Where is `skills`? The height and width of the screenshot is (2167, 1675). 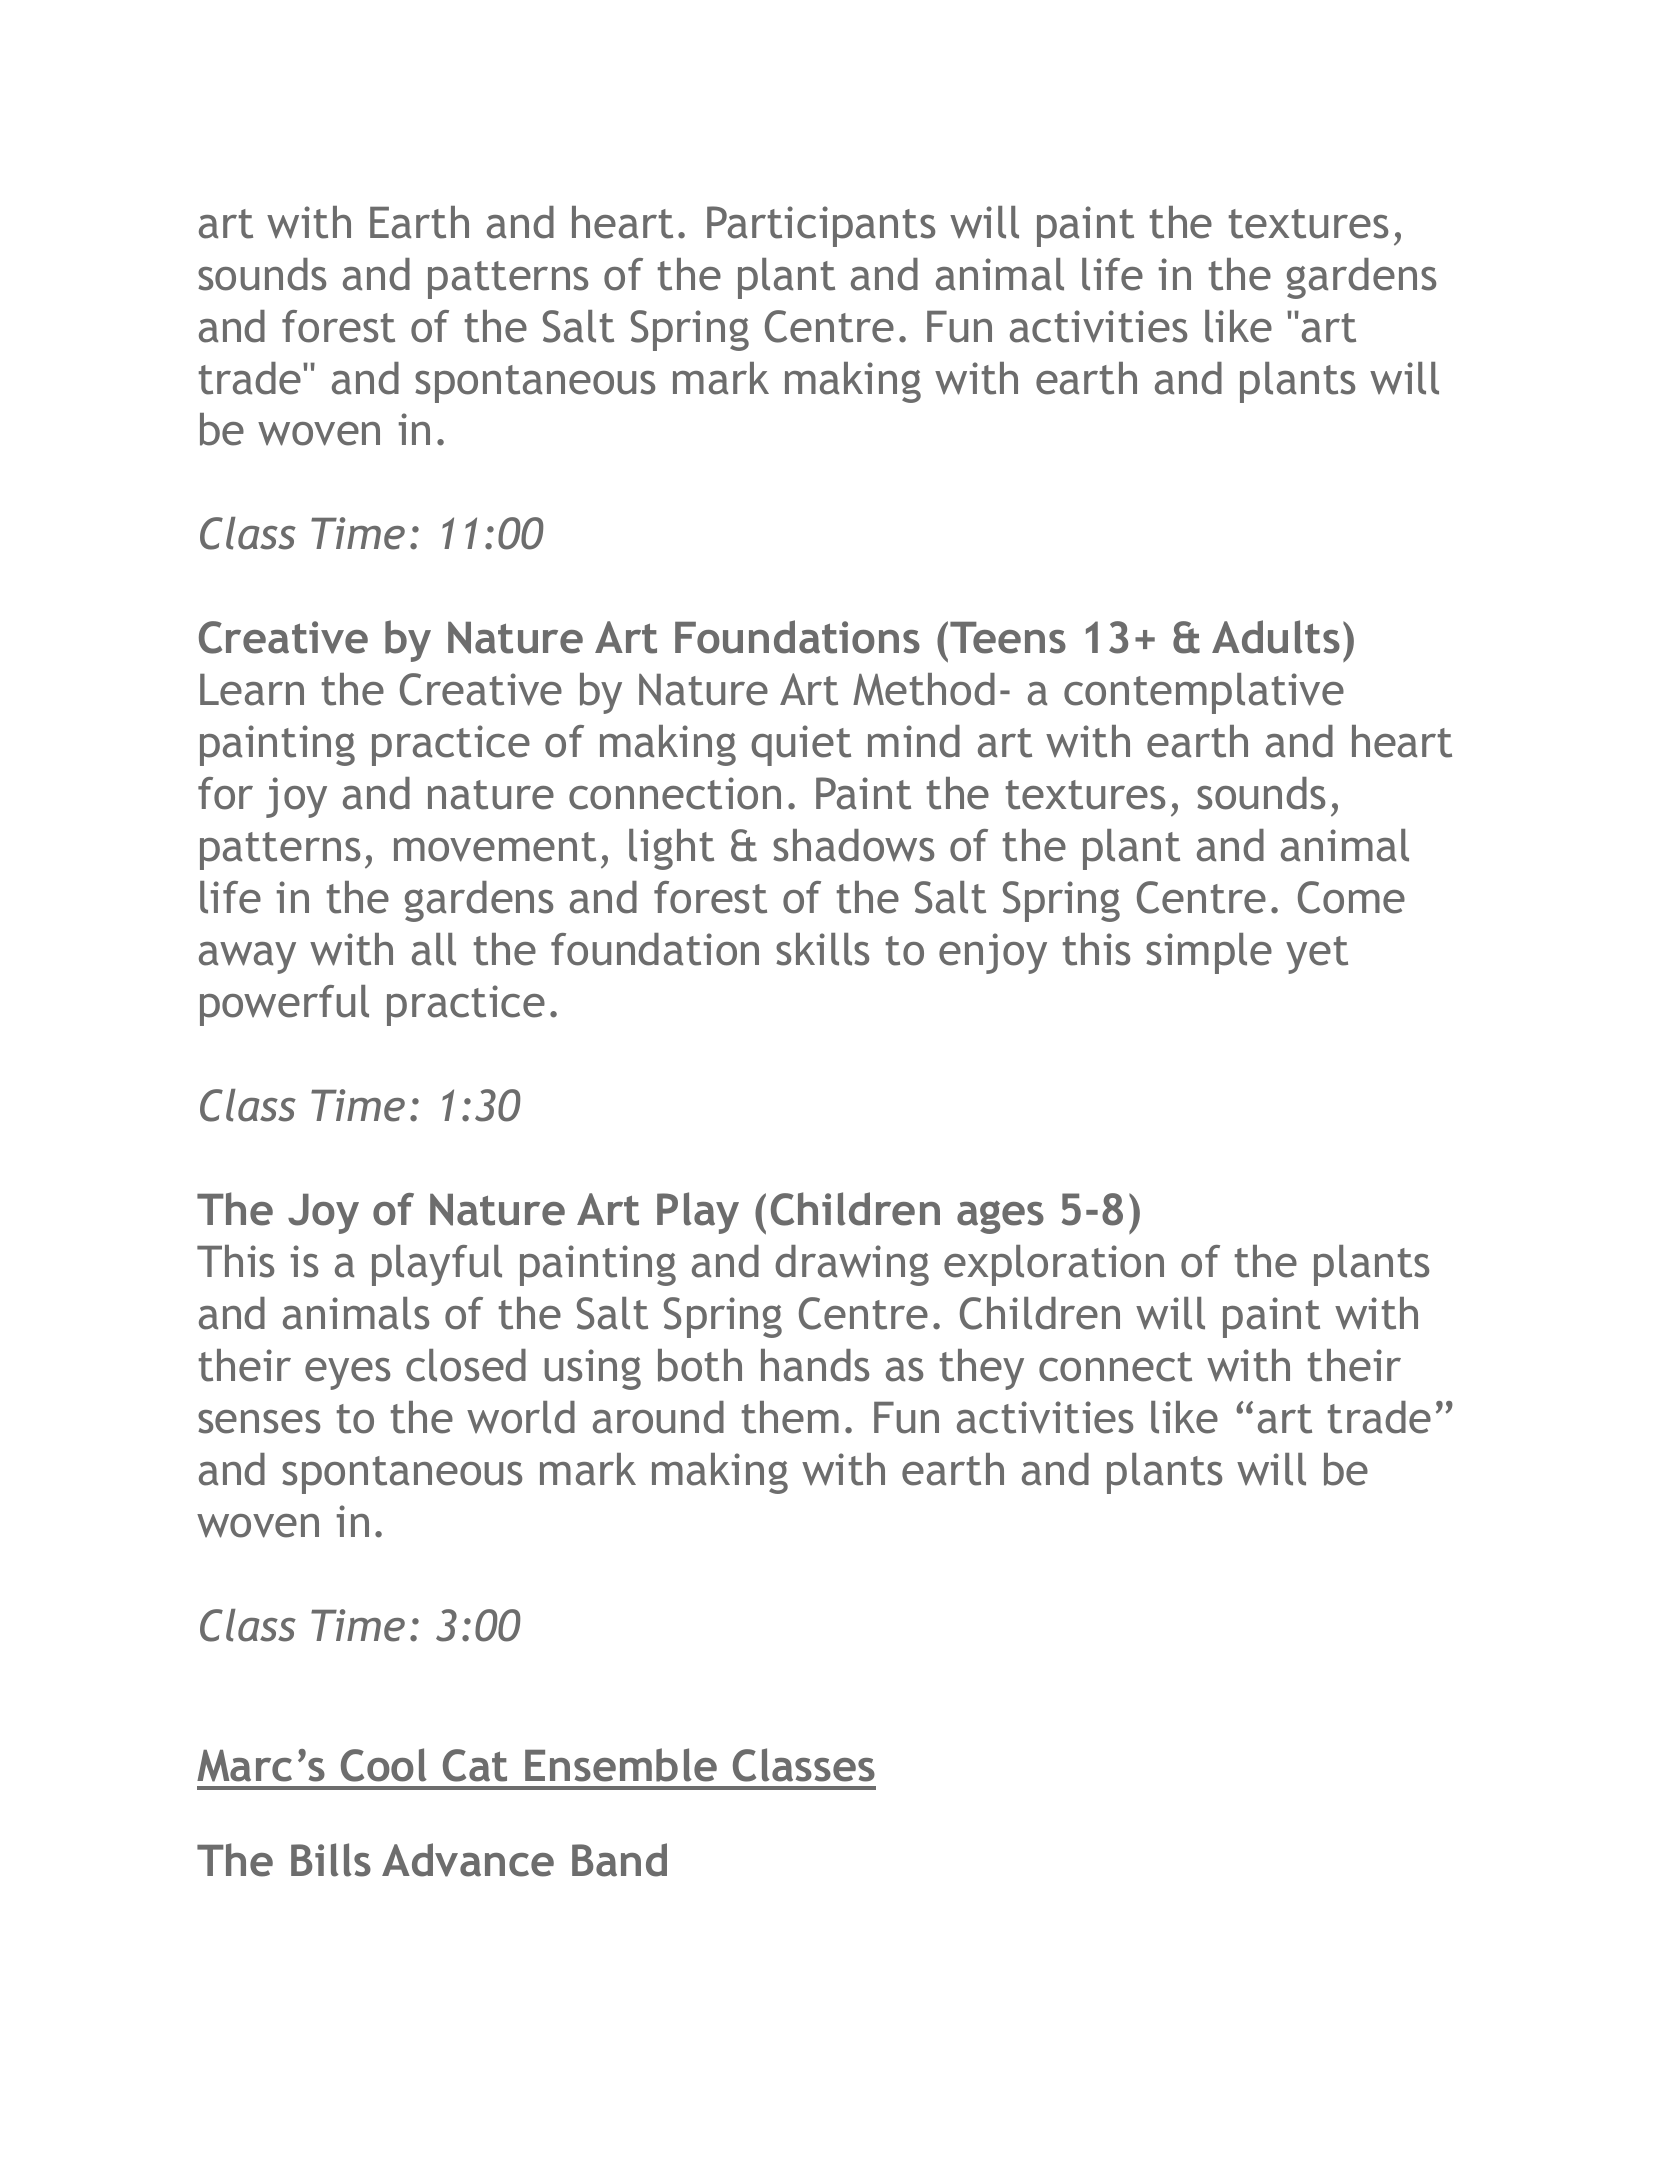
skills is located at coordinates (822, 949).
